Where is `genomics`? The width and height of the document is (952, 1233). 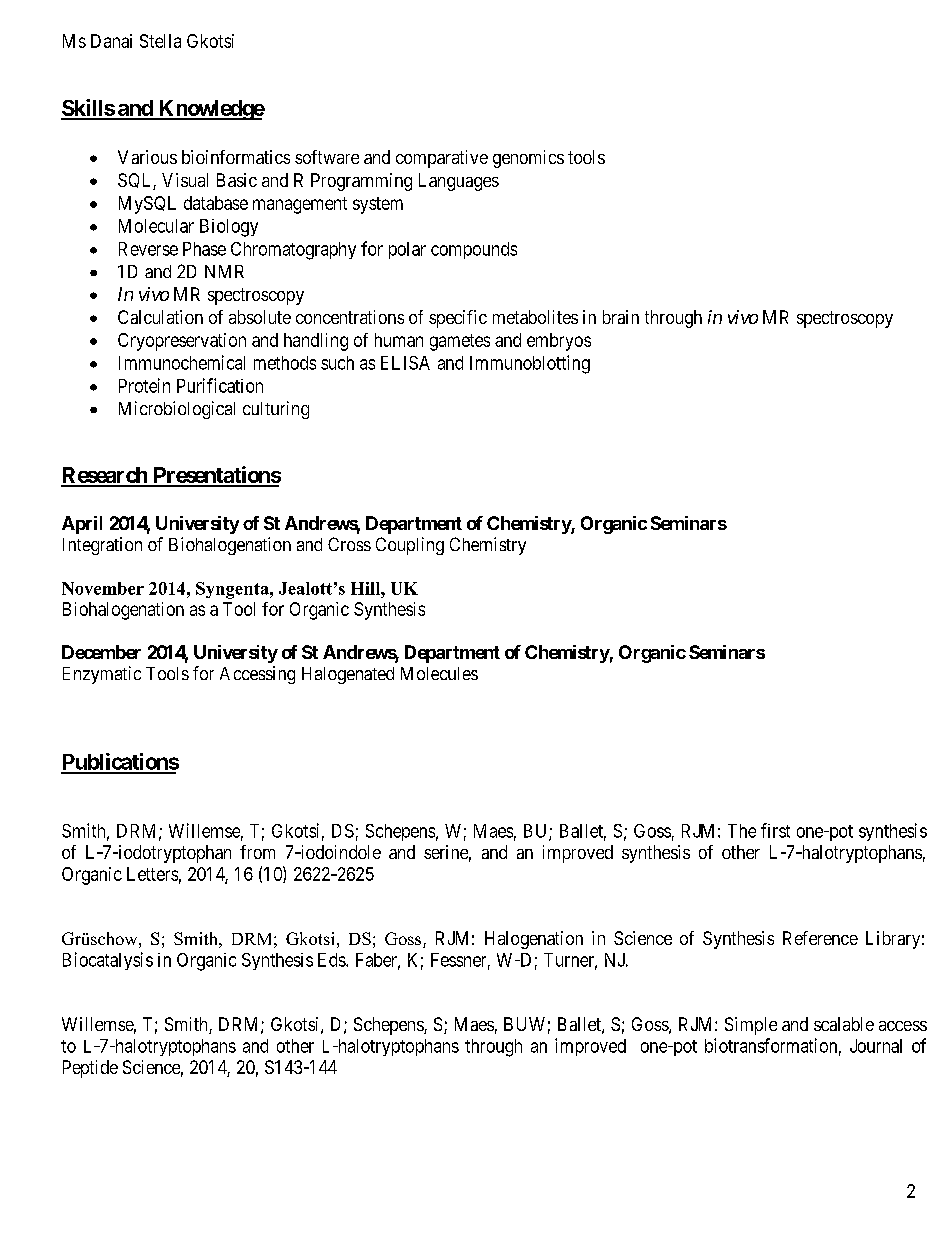 genomics is located at coordinates (528, 159).
